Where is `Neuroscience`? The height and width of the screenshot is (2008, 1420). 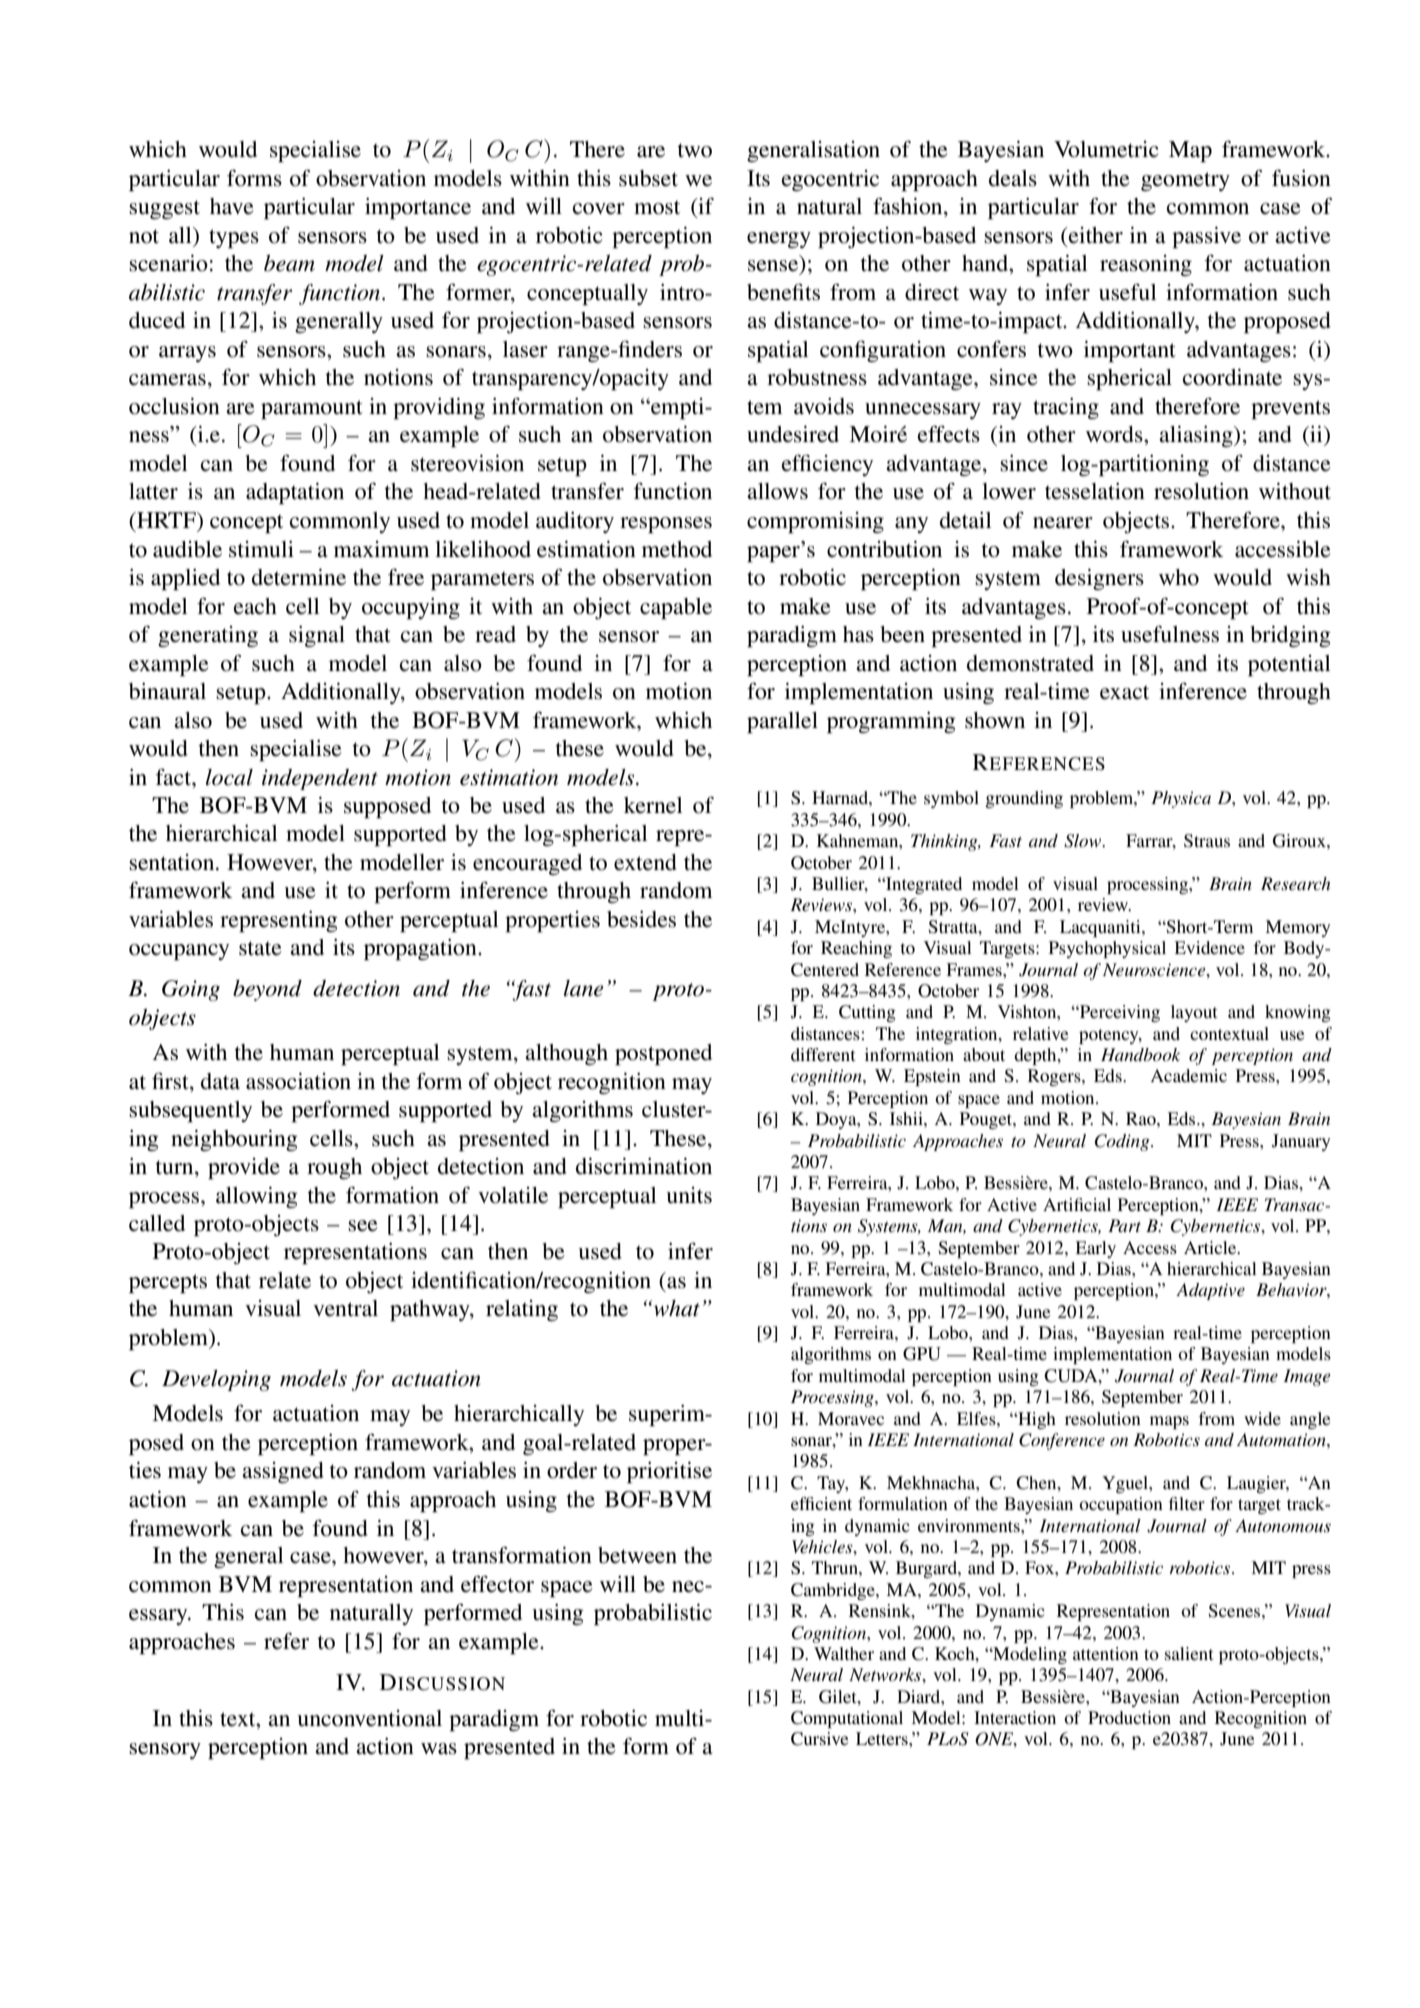 Neuroscience is located at coordinates (1155, 969).
